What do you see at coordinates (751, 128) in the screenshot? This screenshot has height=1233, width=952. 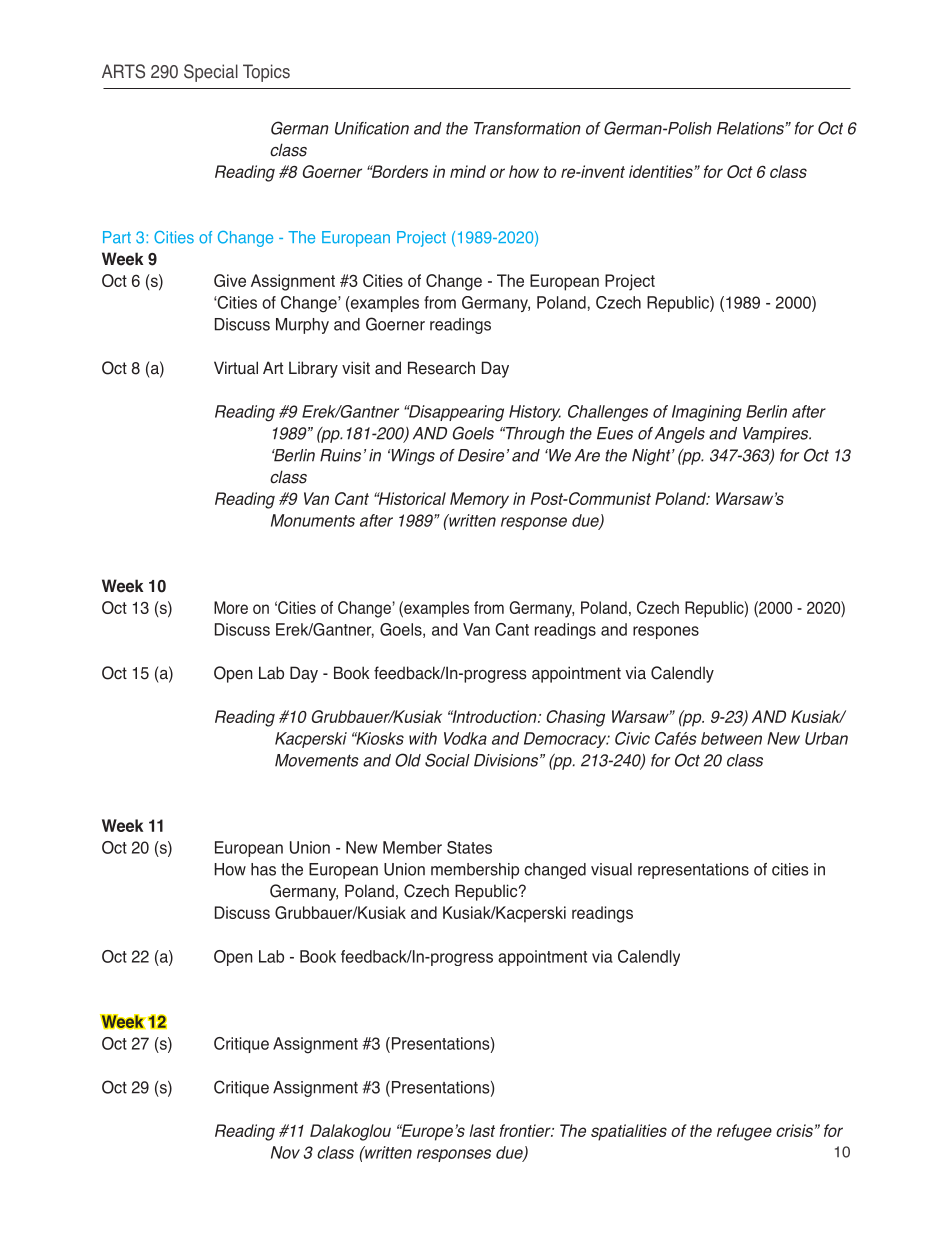 I see `Relations` at bounding box center [751, 128].
